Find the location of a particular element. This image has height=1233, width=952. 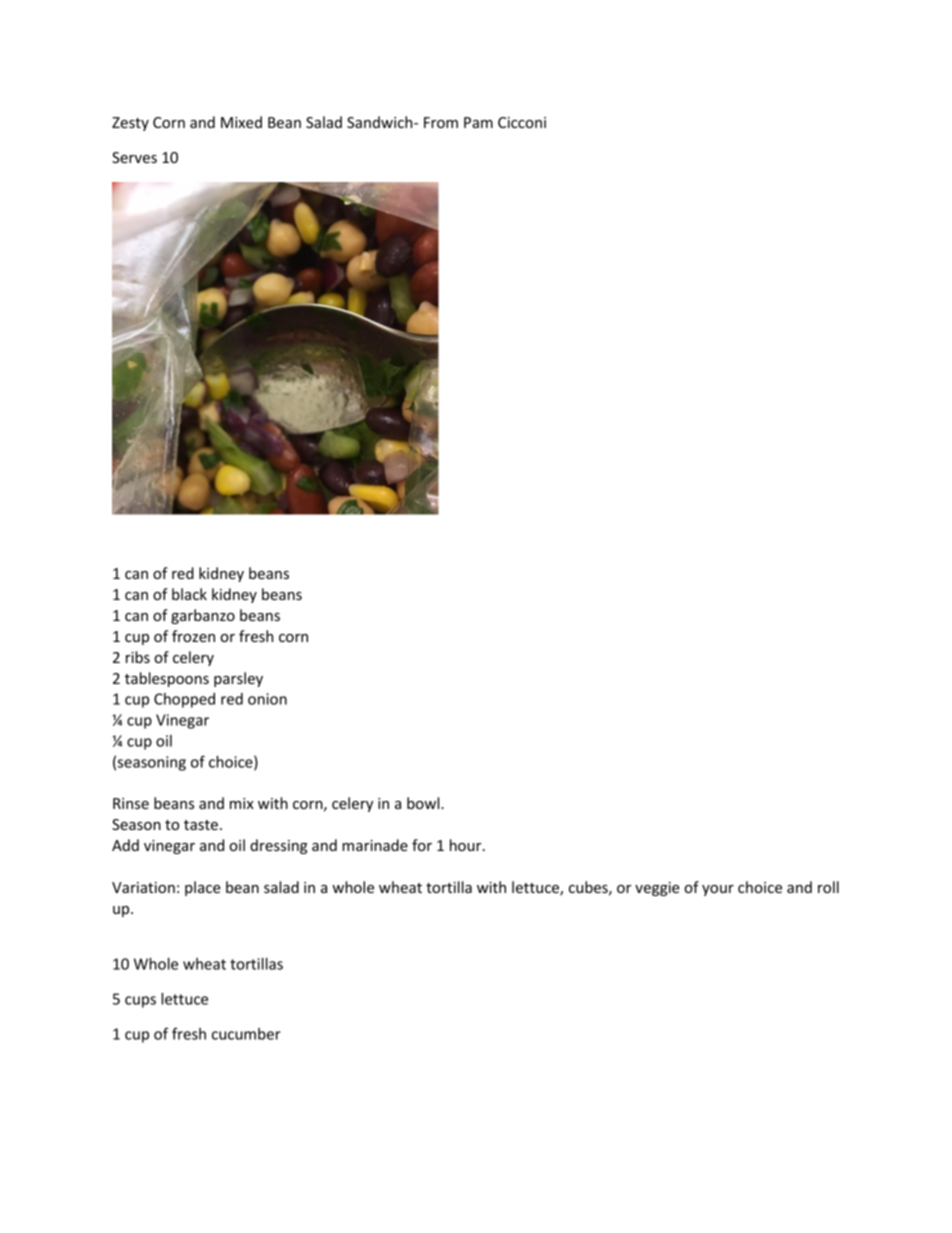

Mixed is located at coordinates (241, 122).
